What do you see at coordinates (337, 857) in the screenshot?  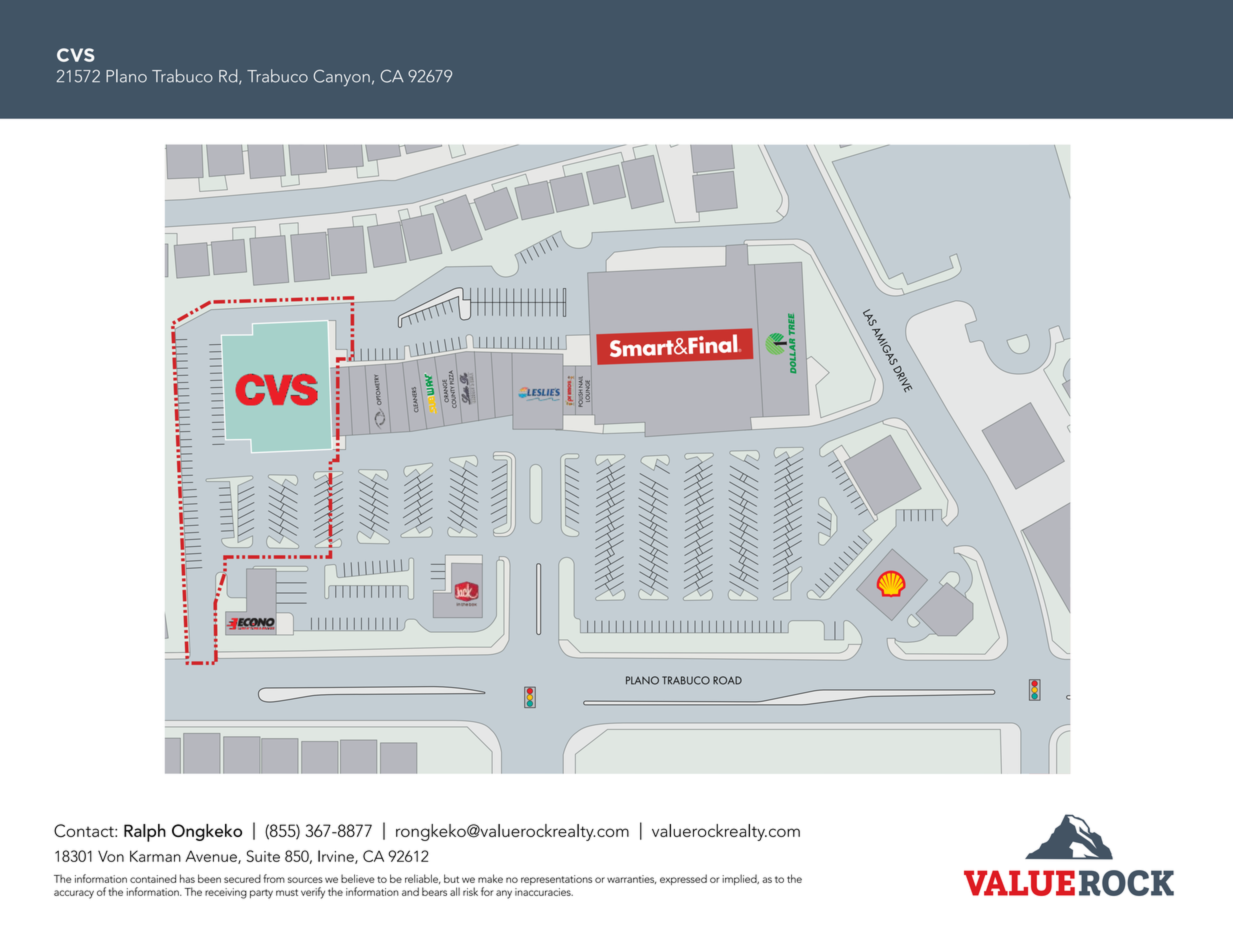 I see `Irvine` at bounding box center [337, 857].
